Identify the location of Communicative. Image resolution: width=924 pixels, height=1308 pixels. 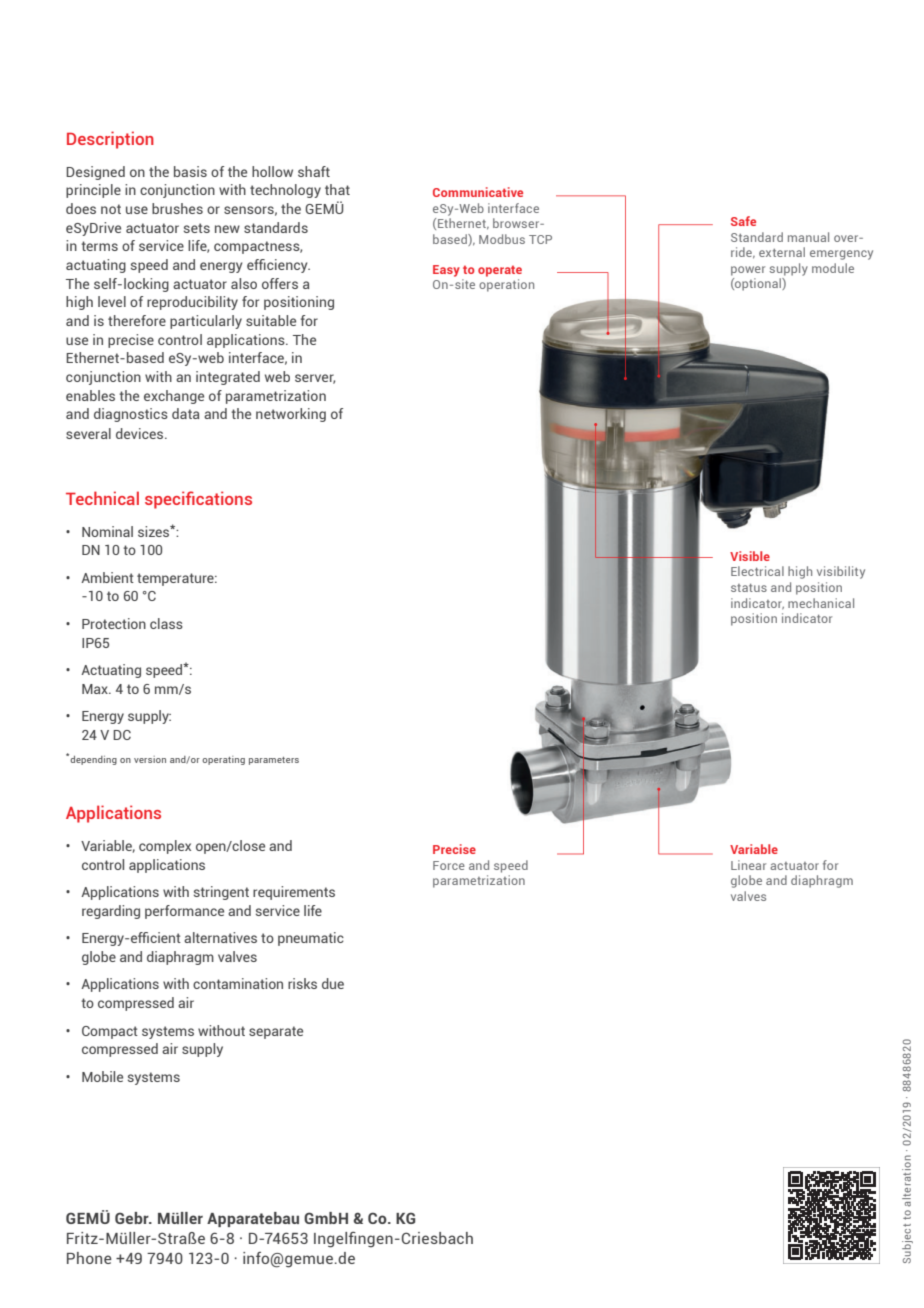
(478, 192).
